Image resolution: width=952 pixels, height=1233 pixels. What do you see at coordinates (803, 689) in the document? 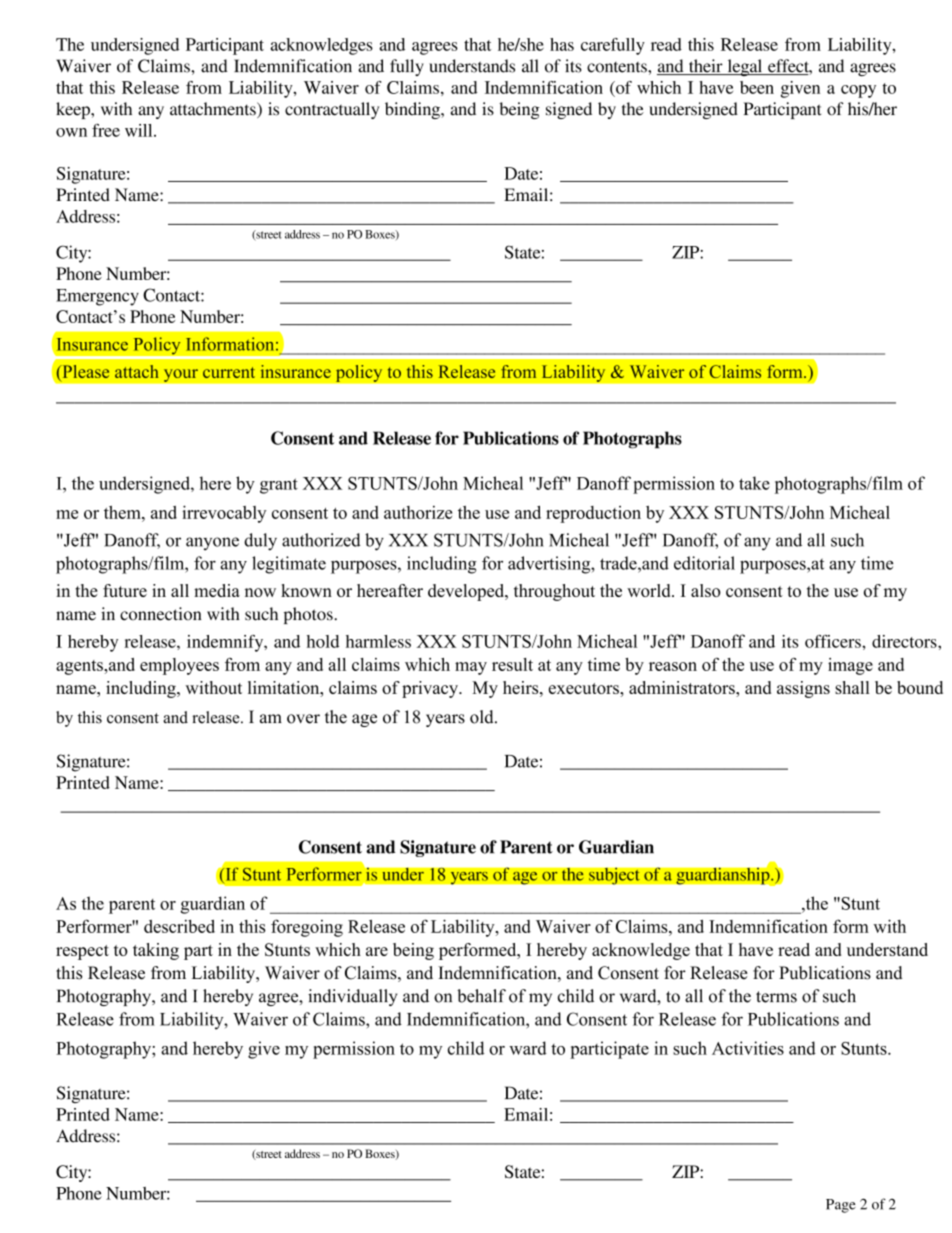
I see `assigns` at bounding box center [803, 689].
